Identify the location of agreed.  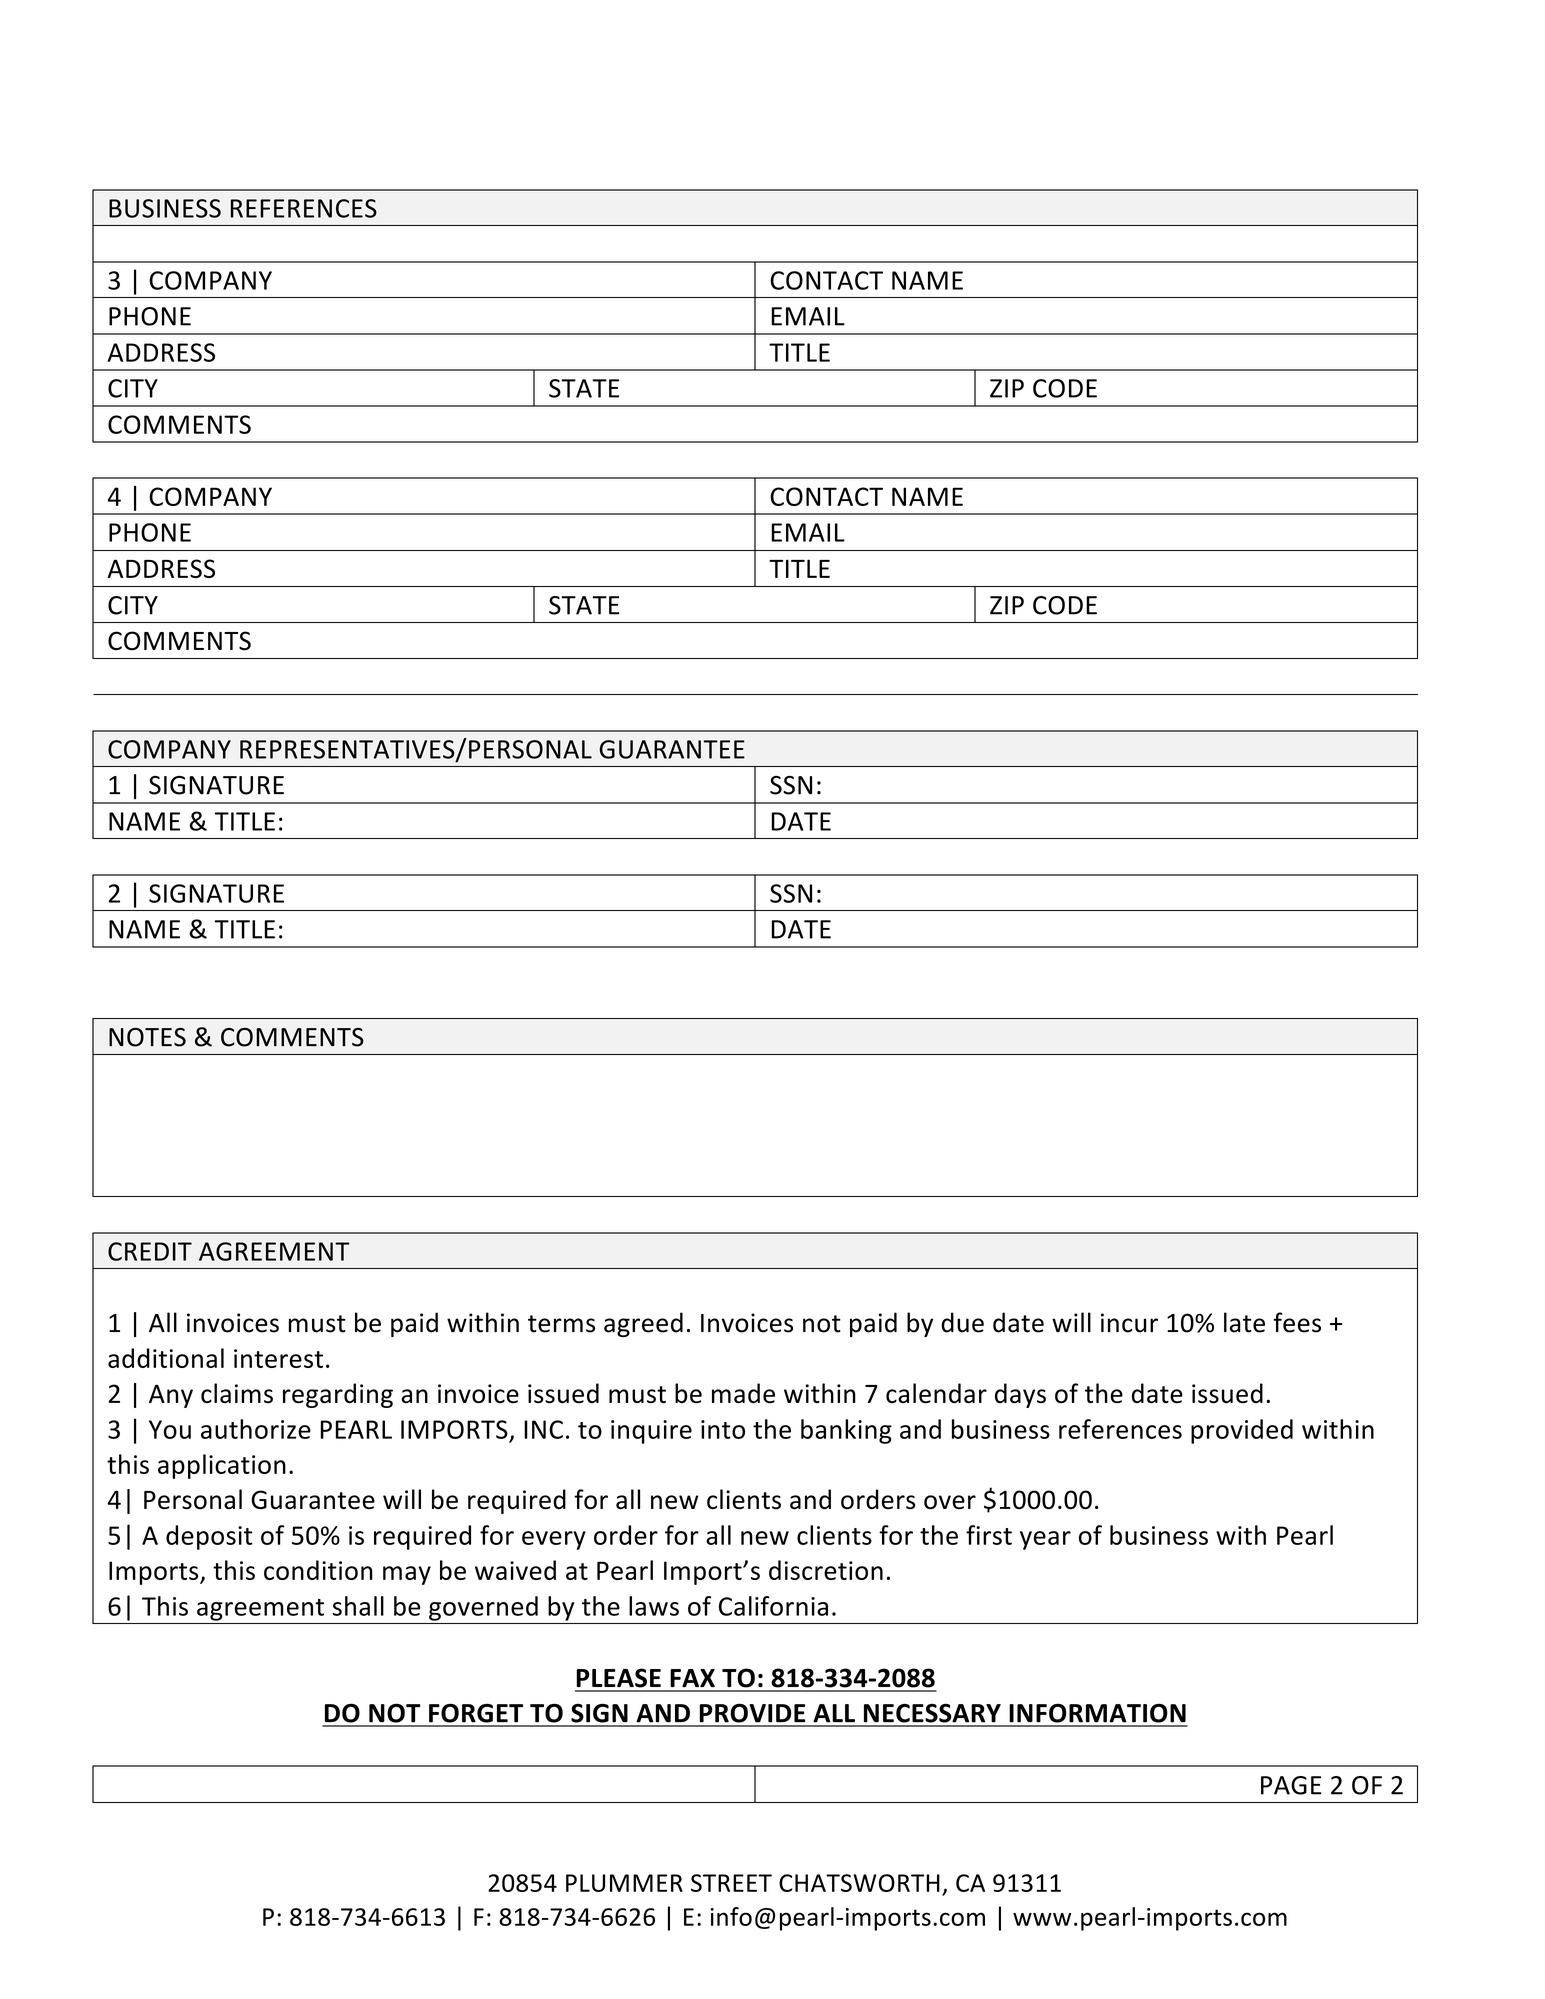
(643, 1324).
